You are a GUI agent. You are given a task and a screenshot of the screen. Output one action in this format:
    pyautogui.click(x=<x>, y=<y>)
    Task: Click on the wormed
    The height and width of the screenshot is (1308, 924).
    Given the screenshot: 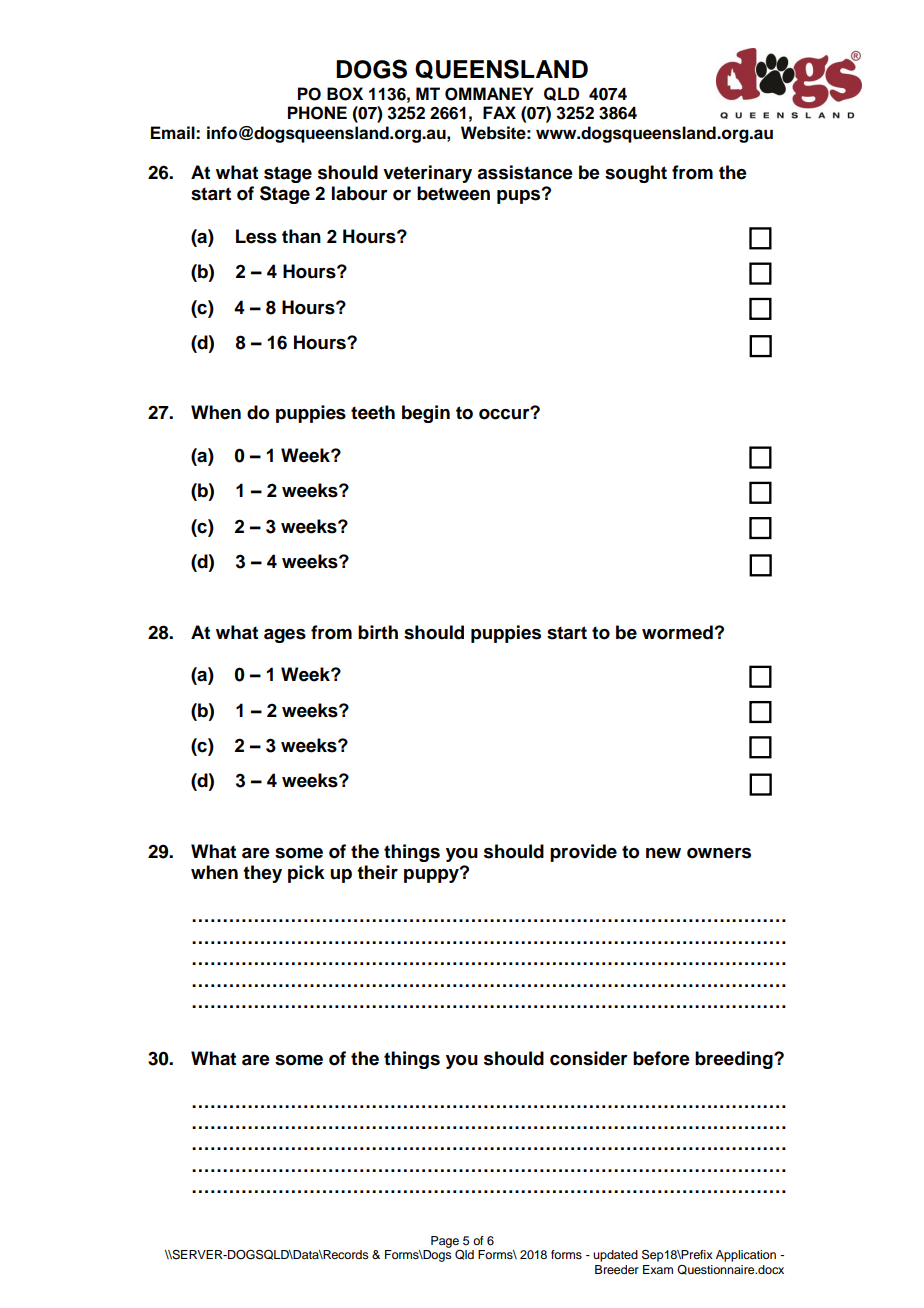 What is the action you would take?
    pyautogui.click(x=677, y=632)
